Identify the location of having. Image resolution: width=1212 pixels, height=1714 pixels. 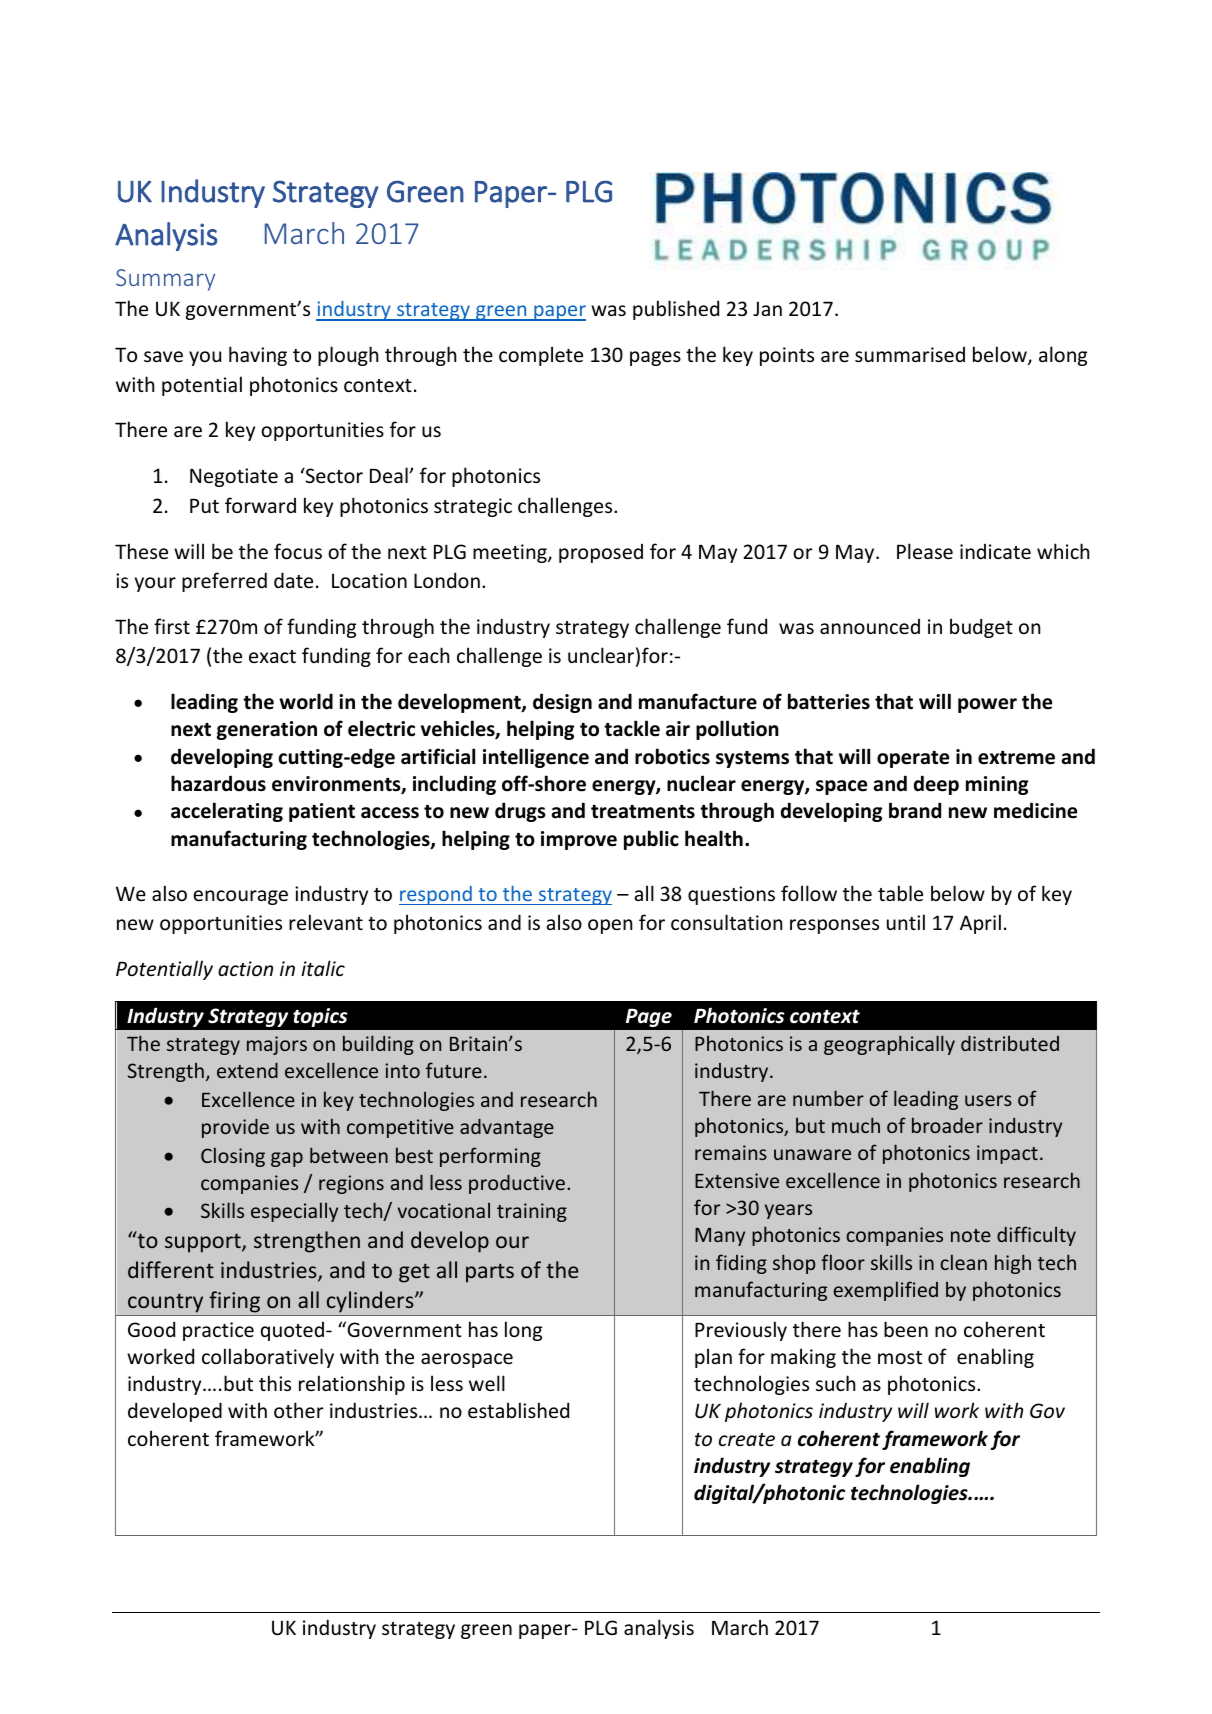
(258, 356).
